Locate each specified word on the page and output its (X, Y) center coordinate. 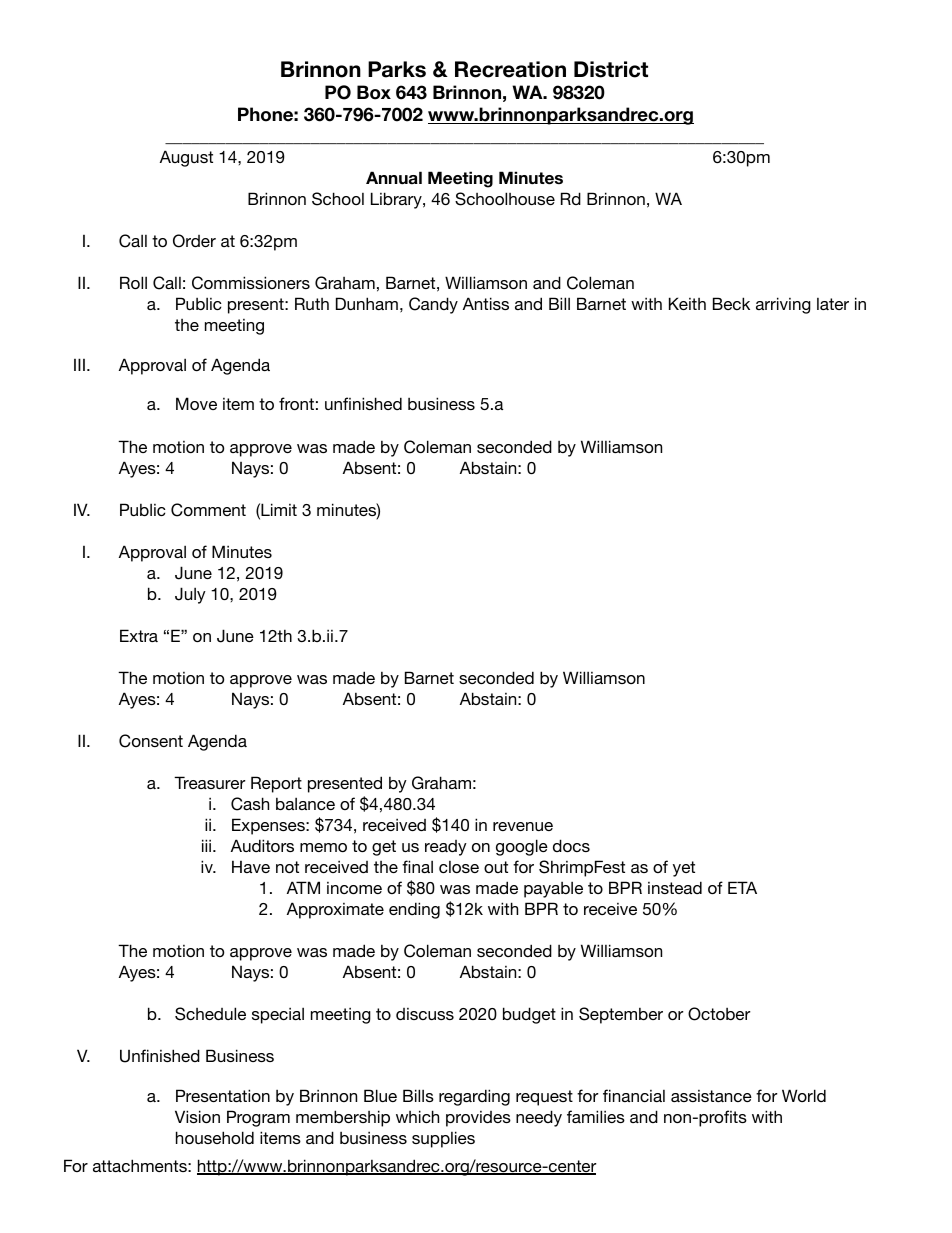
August (186, 158)
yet (684, 869)
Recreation (510, 69)
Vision (197, 1116)
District (611, 69)
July (190, 595)
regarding (474, 1097)
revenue (523, 826)
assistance (711, 1096)
